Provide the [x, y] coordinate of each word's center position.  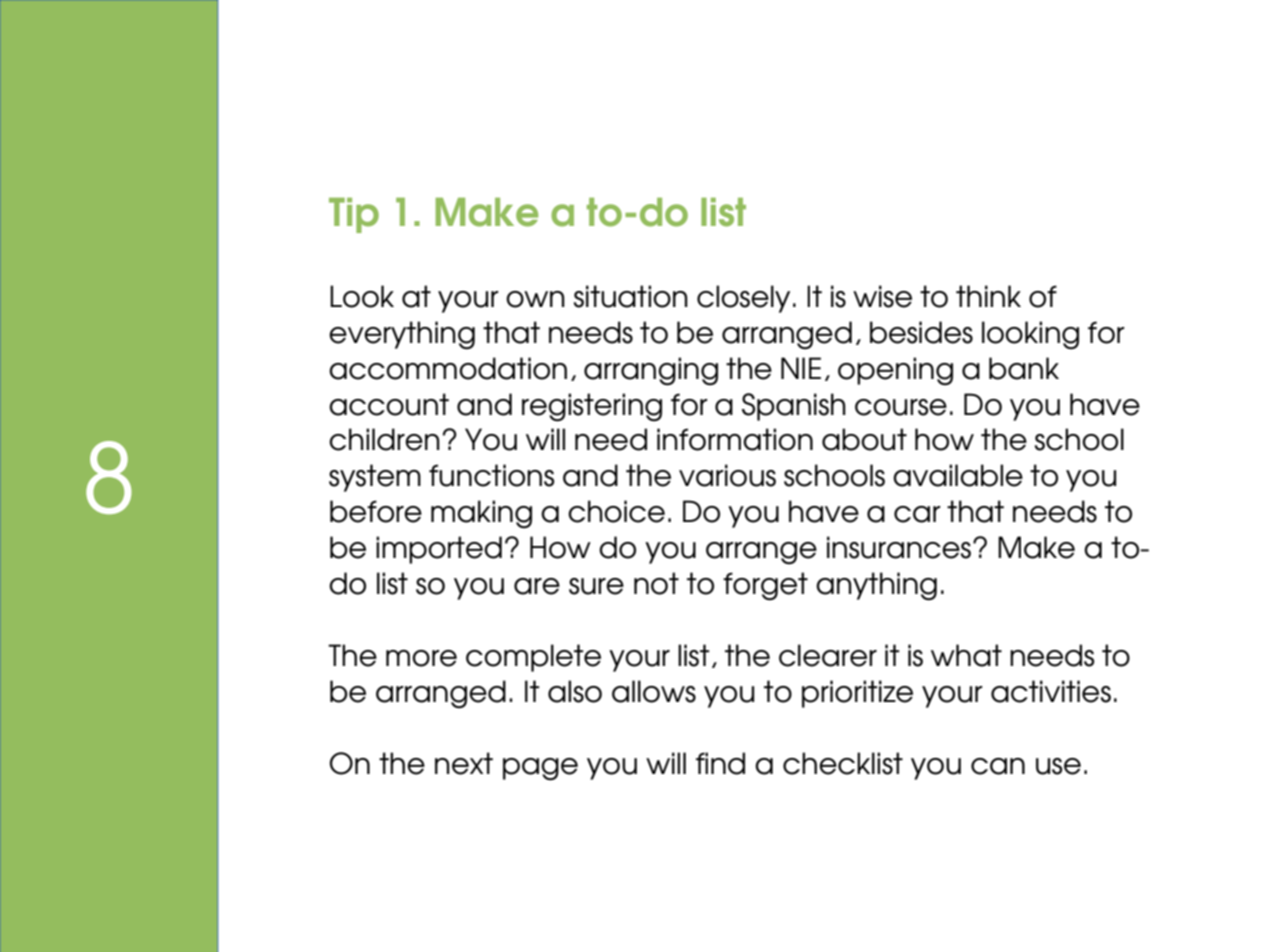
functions [491, 475]
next [464, 763]
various [727, 475]
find [720, 763]
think [988, 296]
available [958, 475]
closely [743, 299]
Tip [354, 215]
